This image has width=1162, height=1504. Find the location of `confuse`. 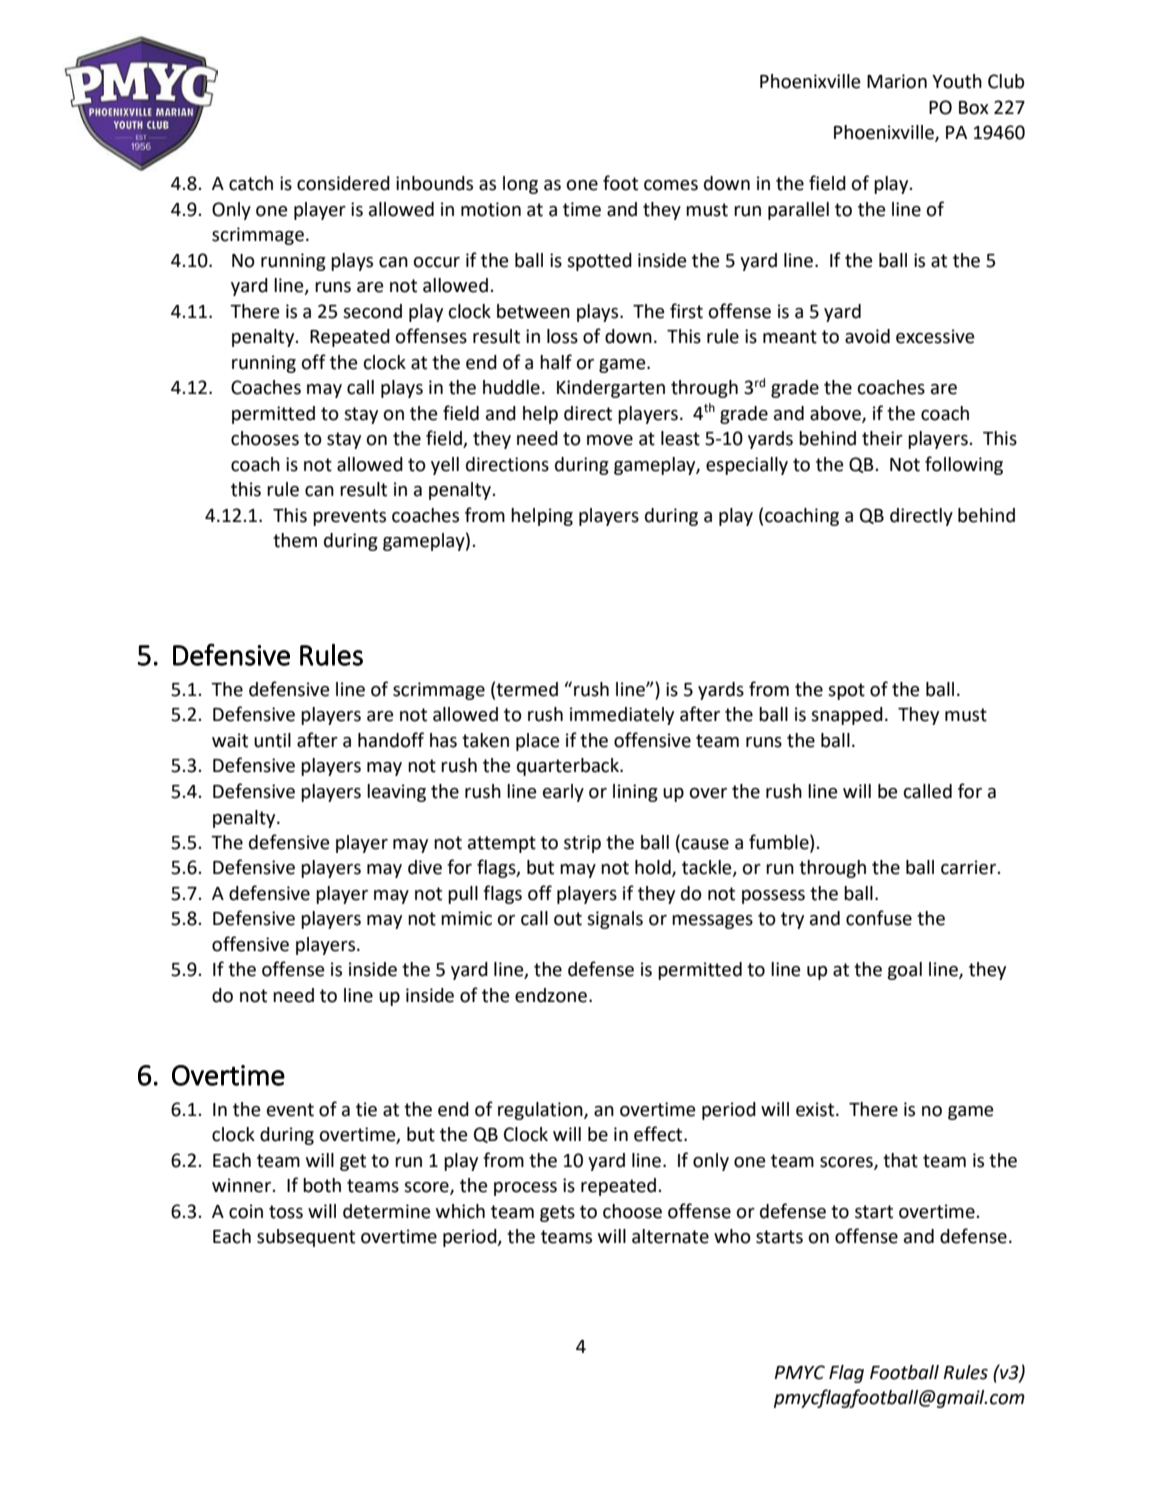

confuse is located at coordinates (879, 918).
